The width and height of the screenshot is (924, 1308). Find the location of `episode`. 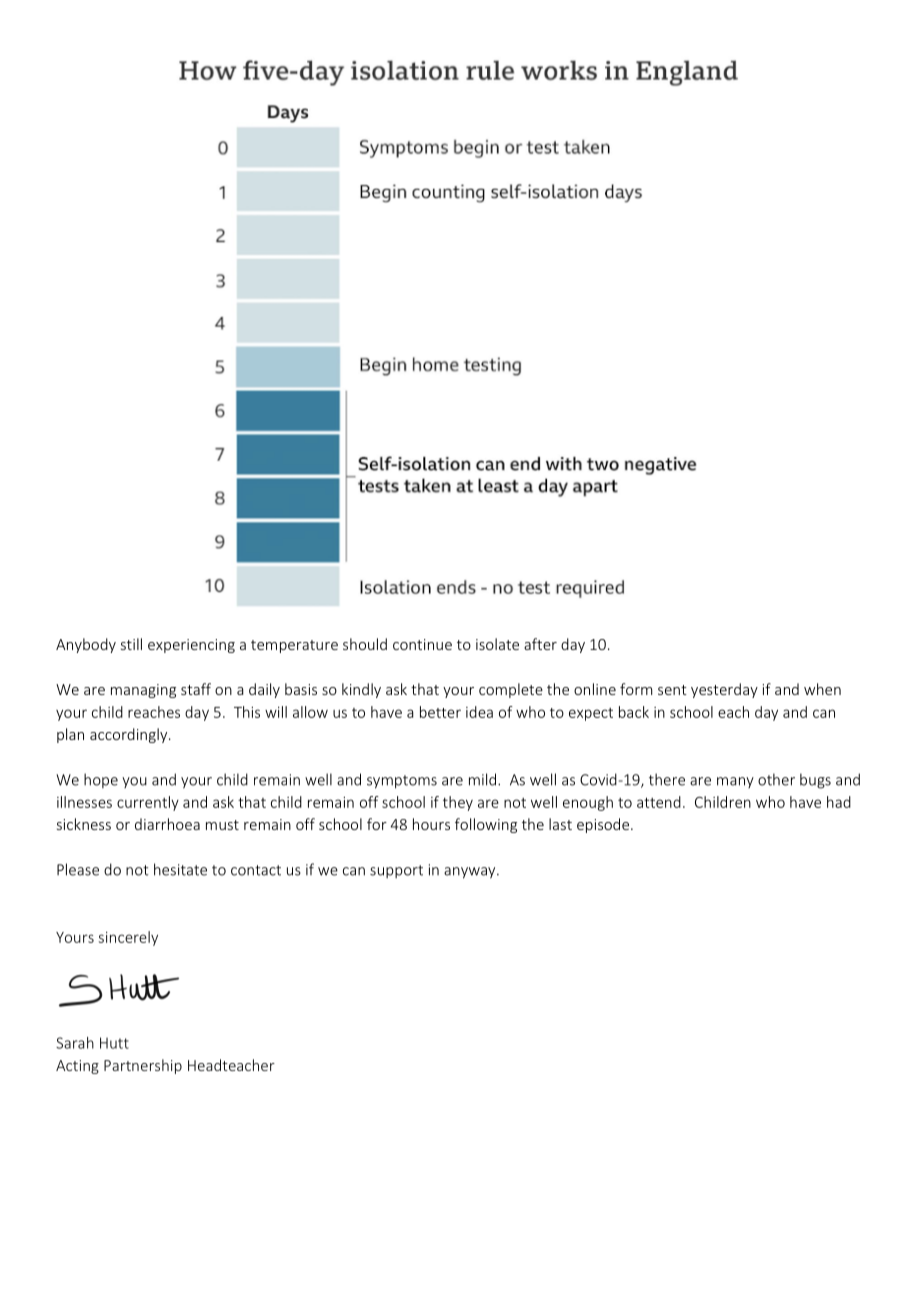

episode is located at coordinates (603, 825).
